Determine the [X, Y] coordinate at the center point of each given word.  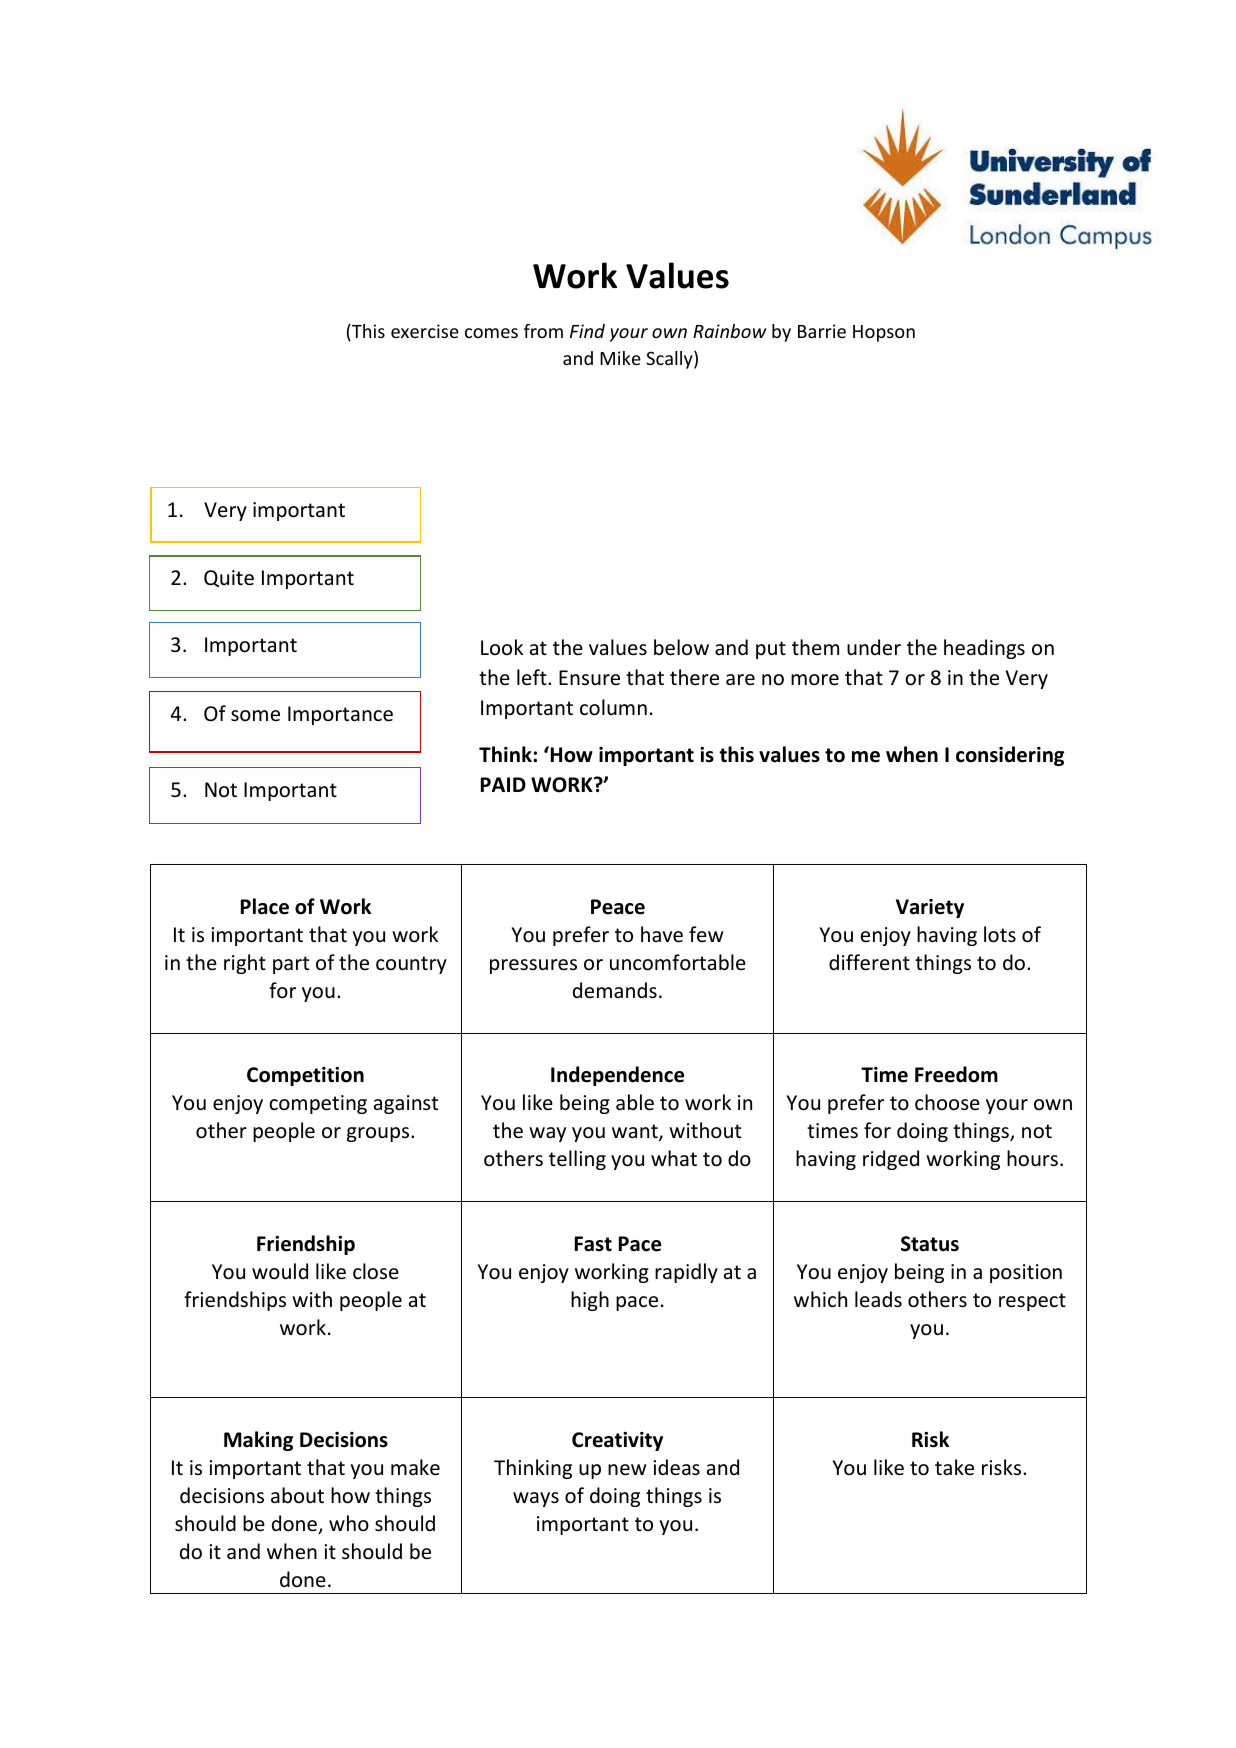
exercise [425, 331]
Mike [620, 358]
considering [1010, 756]
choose [947, 1102]
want [636, 1132]
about [297, 1495]
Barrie [822, 331]
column [613, 707]
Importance [340, 715]
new [627, 1470]
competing [318, 1104]
